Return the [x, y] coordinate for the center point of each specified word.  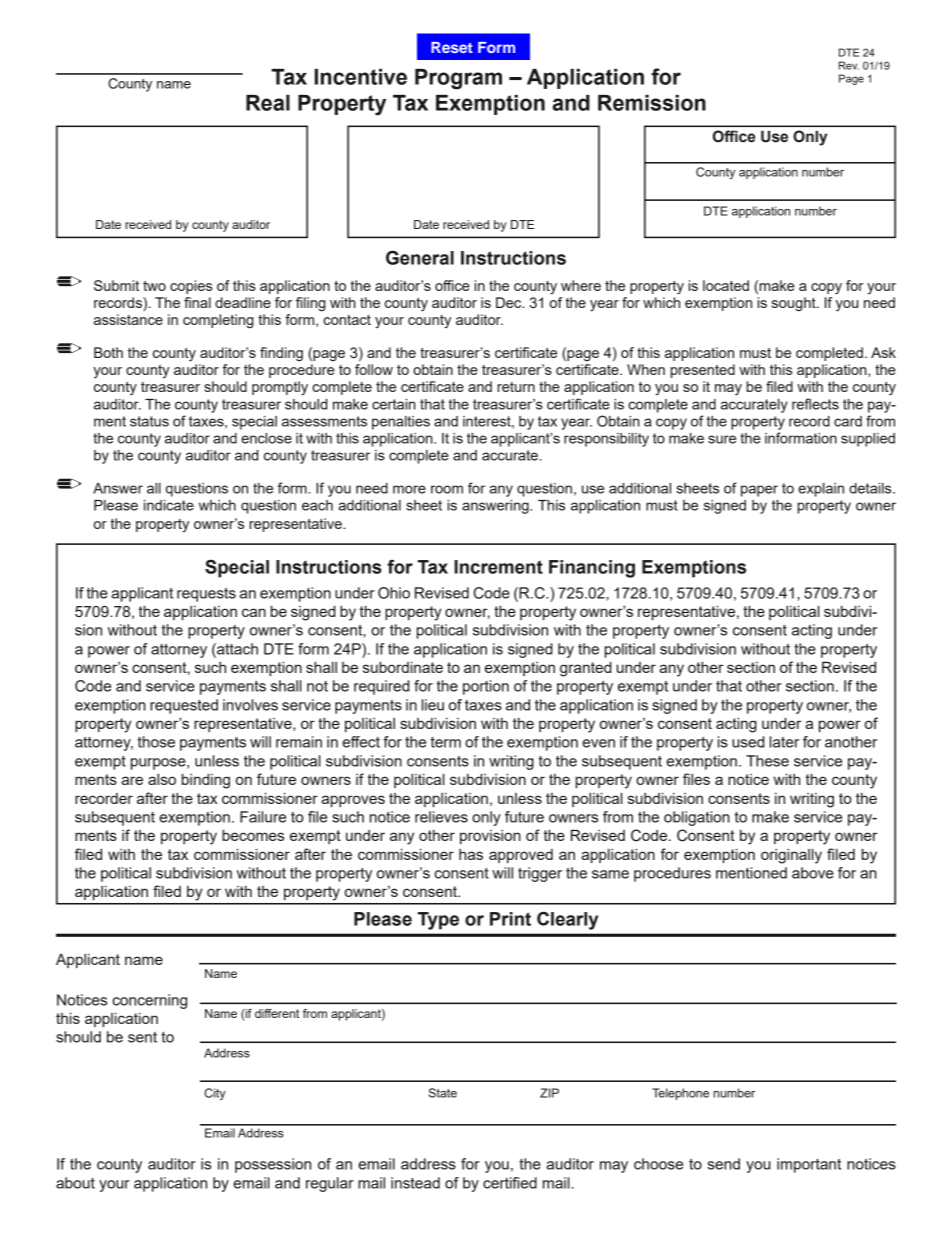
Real [268, 103]
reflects [815, 404]
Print [510, 919]
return [516, 387]
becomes [253, 835]
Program [458, 79]
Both [108, 352]
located [726, 285]
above [813, 873]
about [75, 1183]
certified [510, 1183]
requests [206, 595]
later [784, 742]
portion [486, 687]
